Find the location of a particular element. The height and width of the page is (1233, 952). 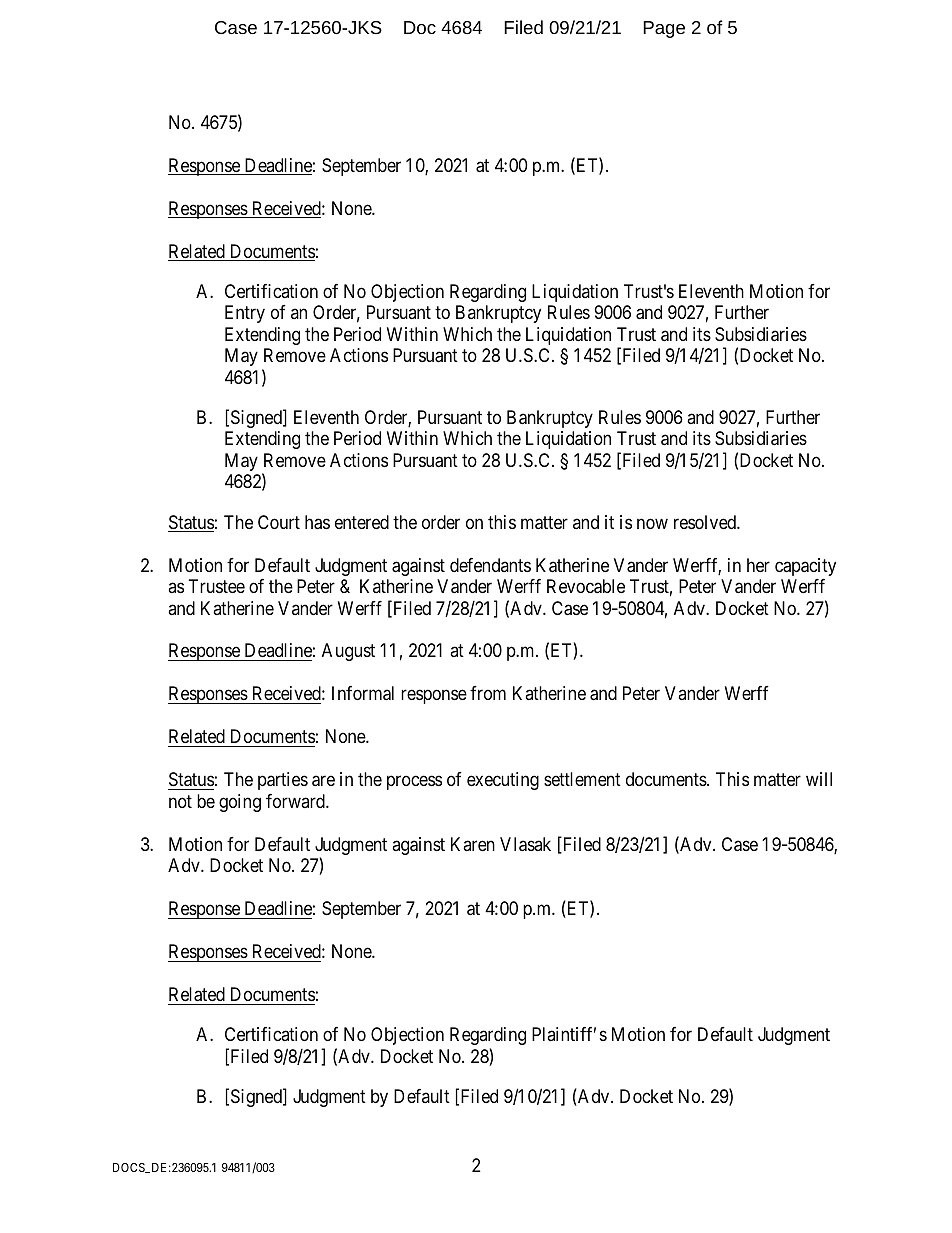

August is located at coordinates (348, 652).
